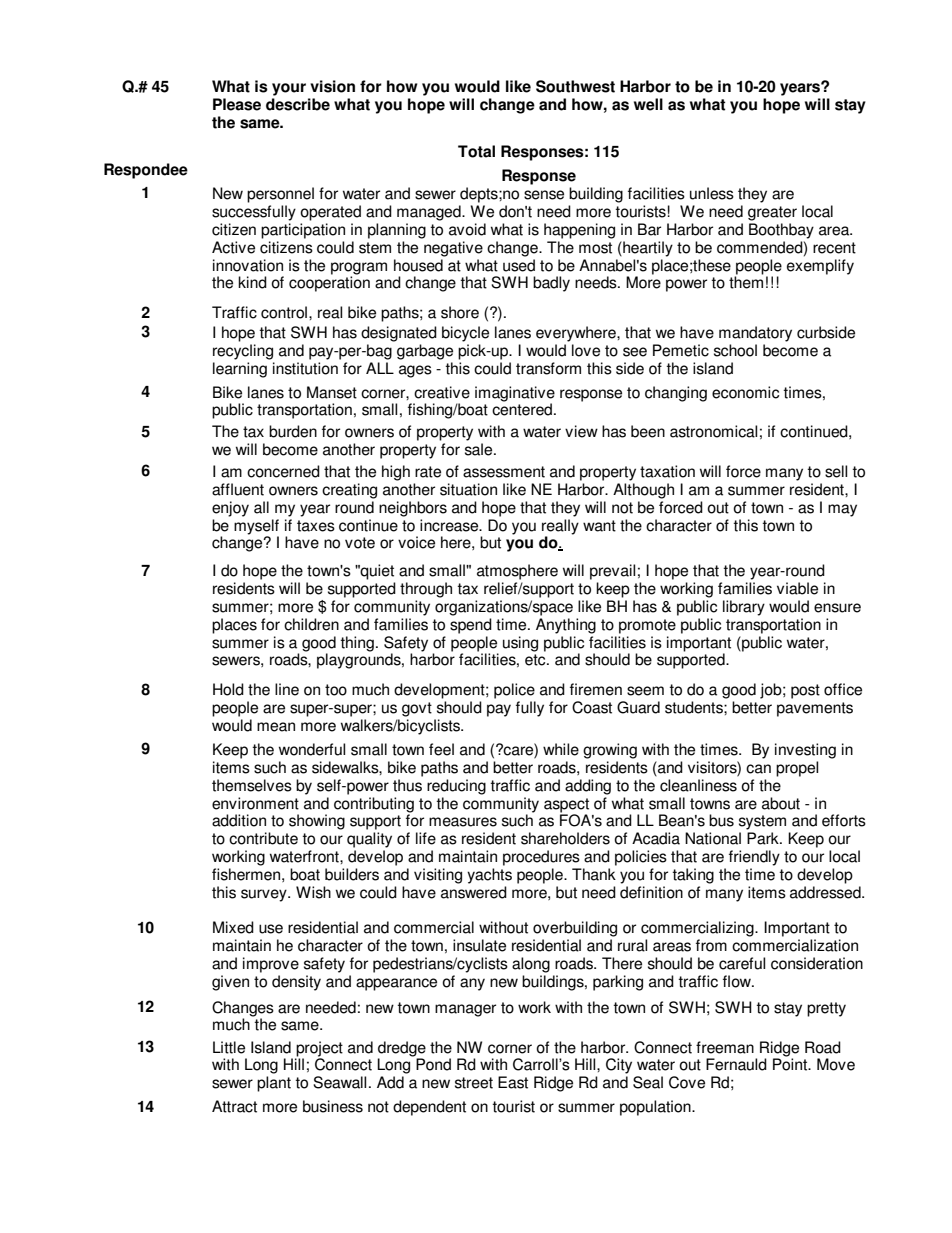  I want to click on unless, so click(712, 193).
